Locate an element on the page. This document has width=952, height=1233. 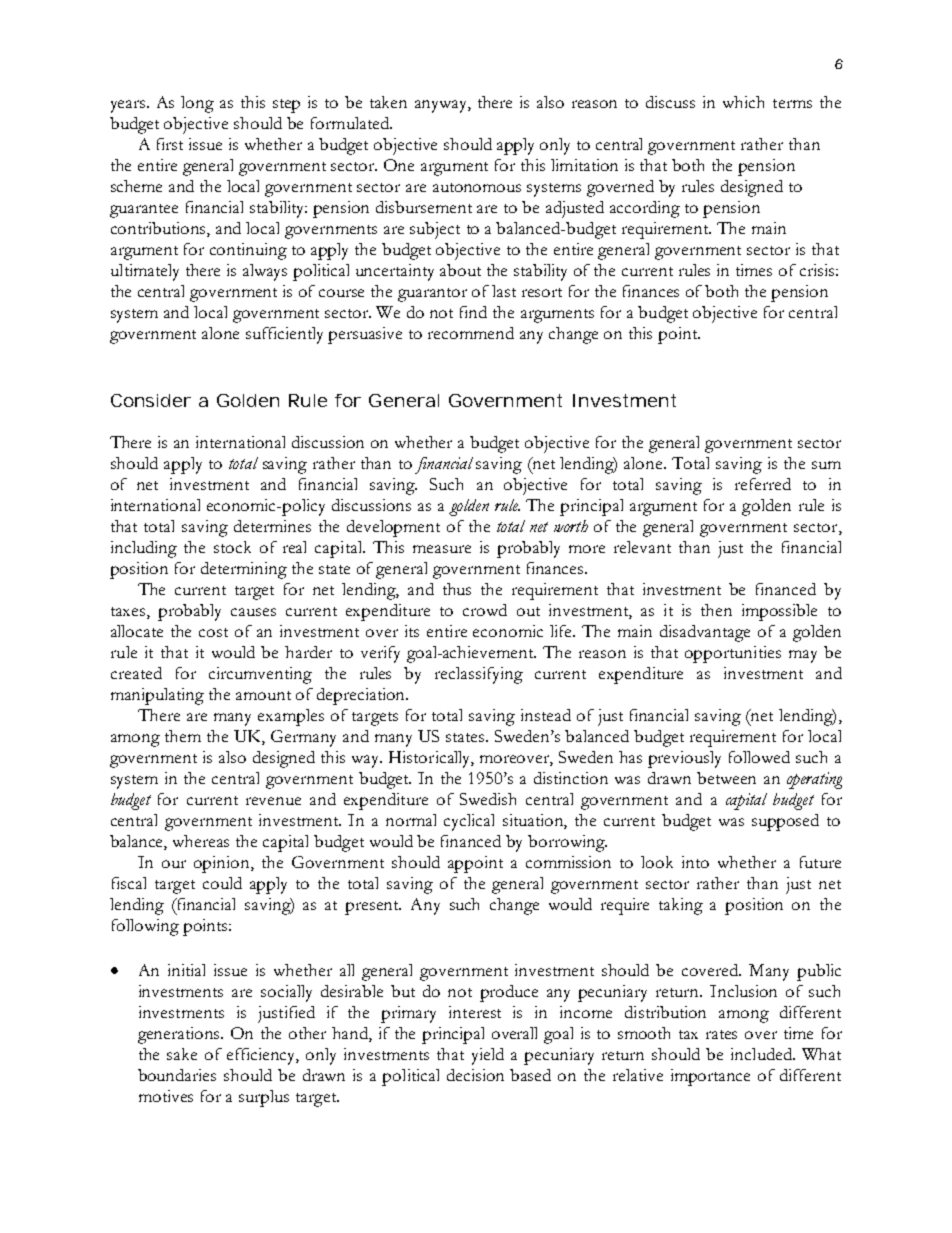
crowd is located at coordinates (485, 610).
